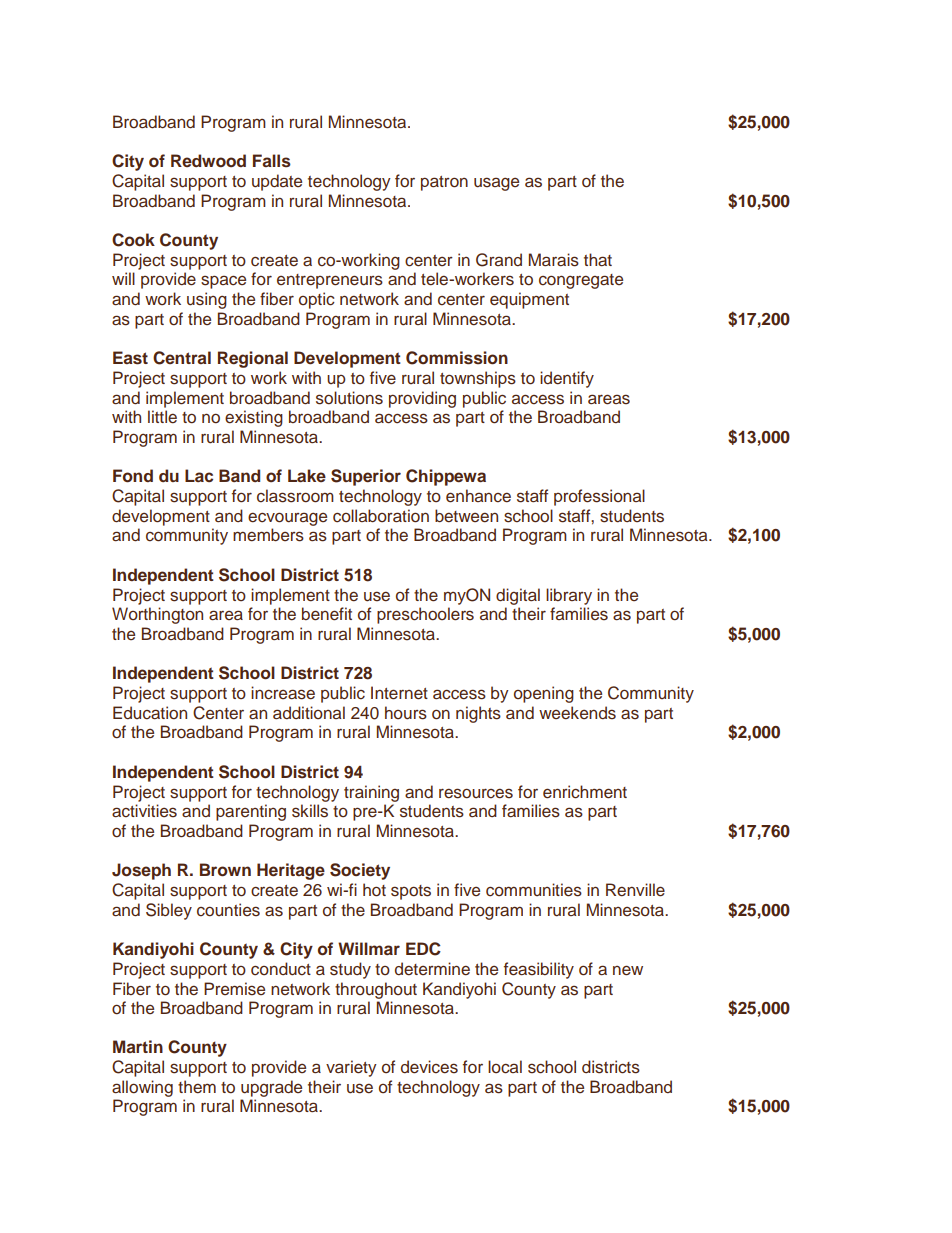 The height and width of the page is (1233, 952). Describe the element at coordinates (444, 183) in the page. I see `patron` at that location.
